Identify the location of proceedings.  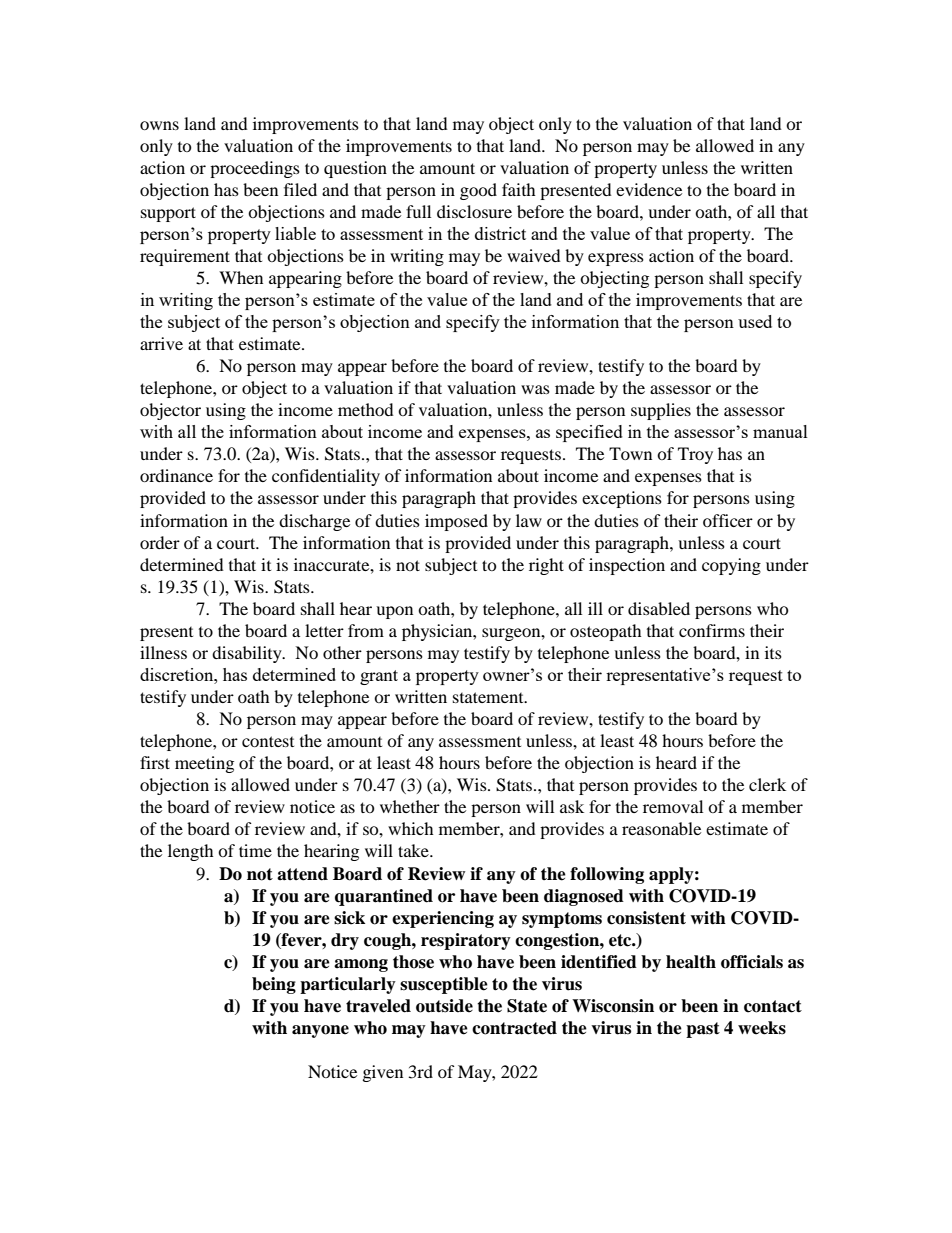
(255, 169).
